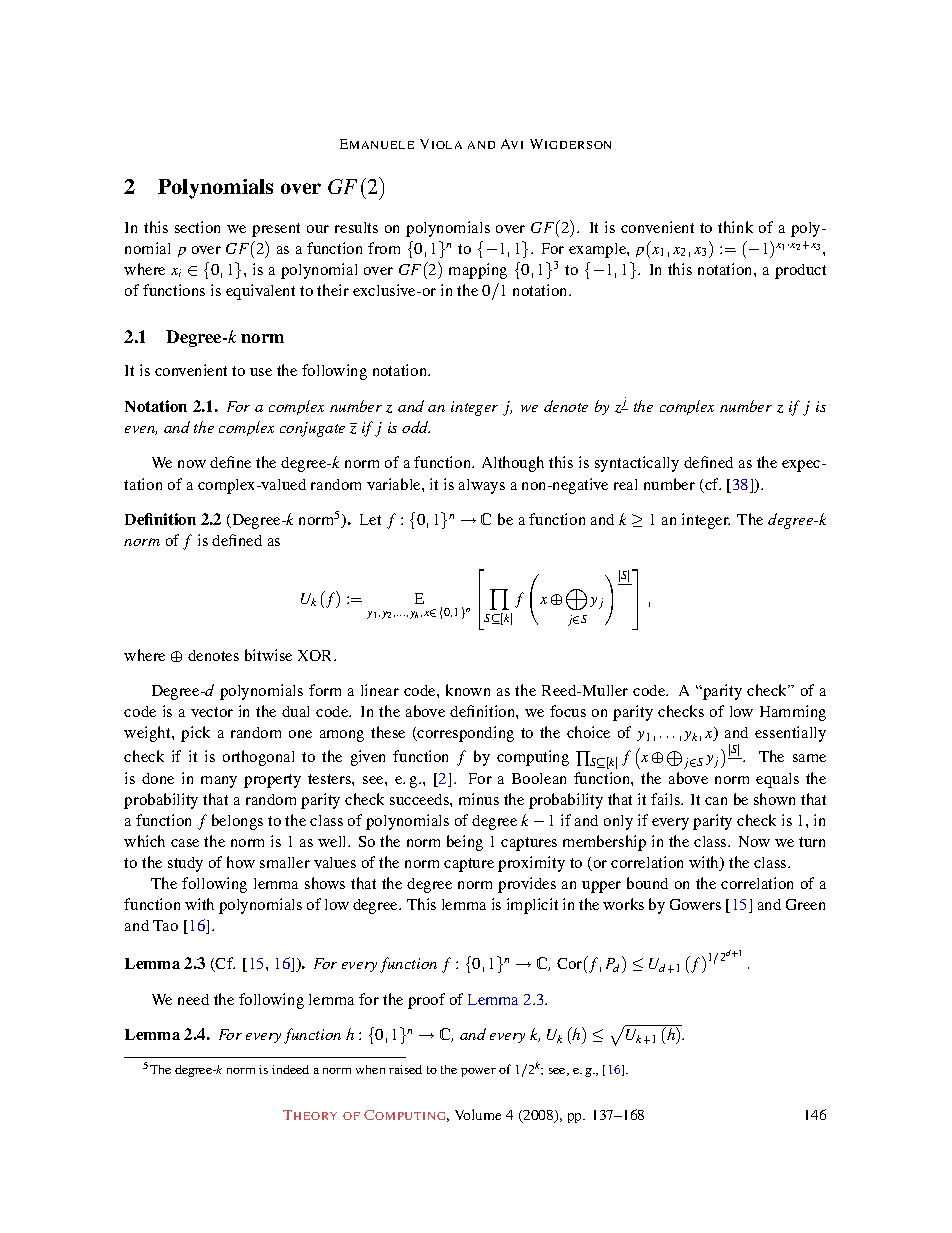 The height and width of the document is (1233, 952). I want to click on power, so click(478, 1072).
